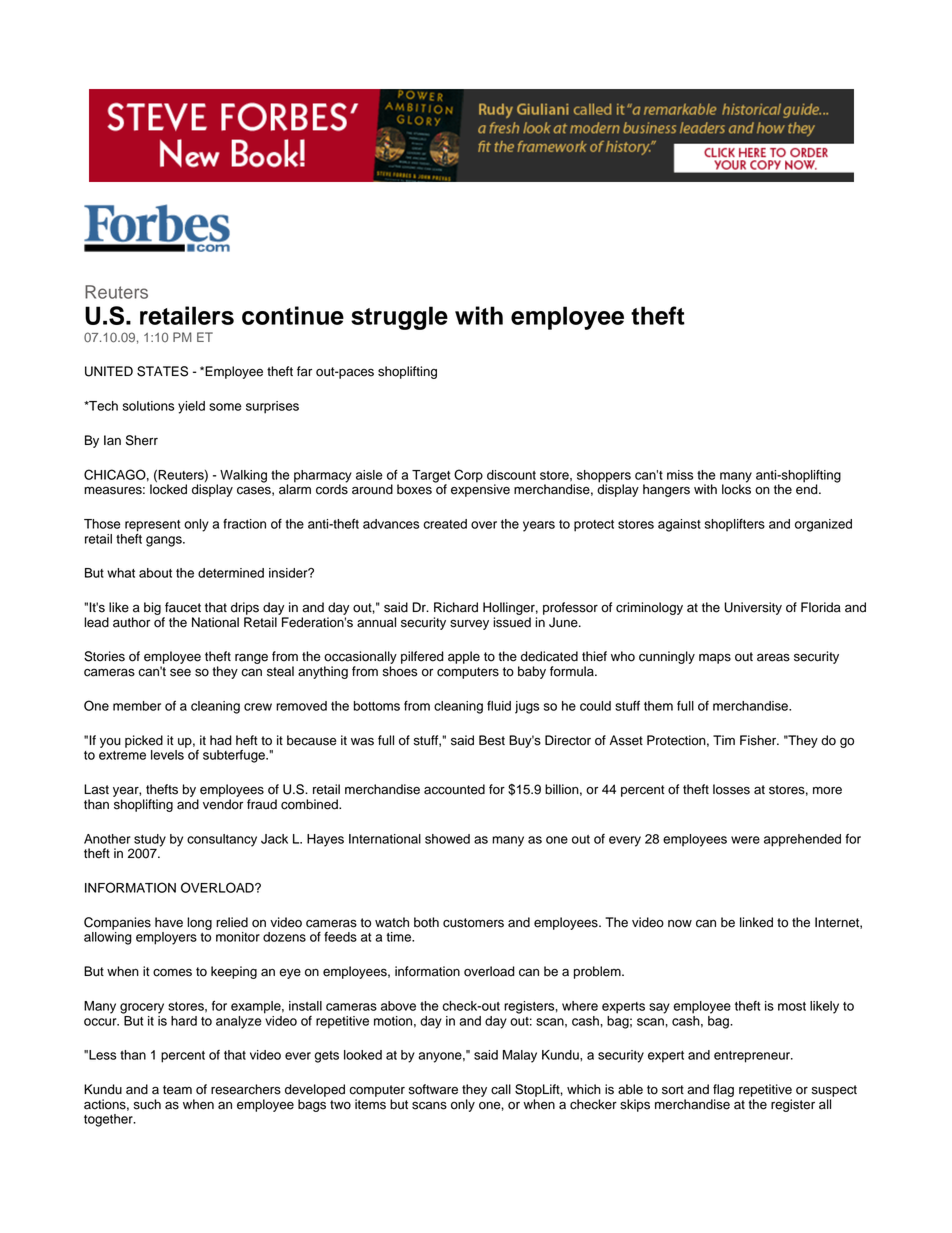  What do you see at coordinates (447, 839) in the screenshot?
I see `showed` at bounding box center [447, 839].
